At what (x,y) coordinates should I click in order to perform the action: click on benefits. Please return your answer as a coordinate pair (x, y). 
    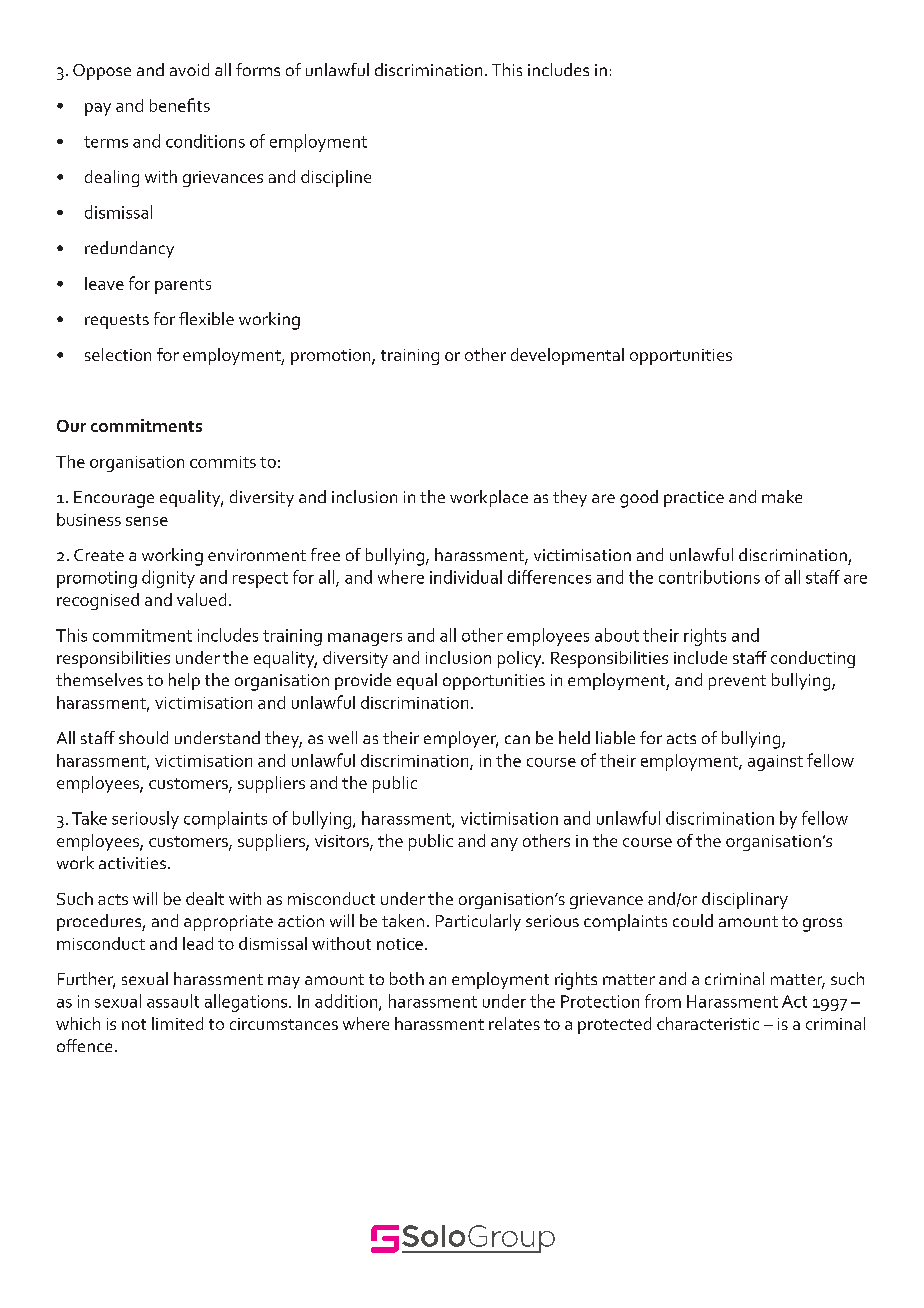
    Looking at the image, I should click on (180, 105).
